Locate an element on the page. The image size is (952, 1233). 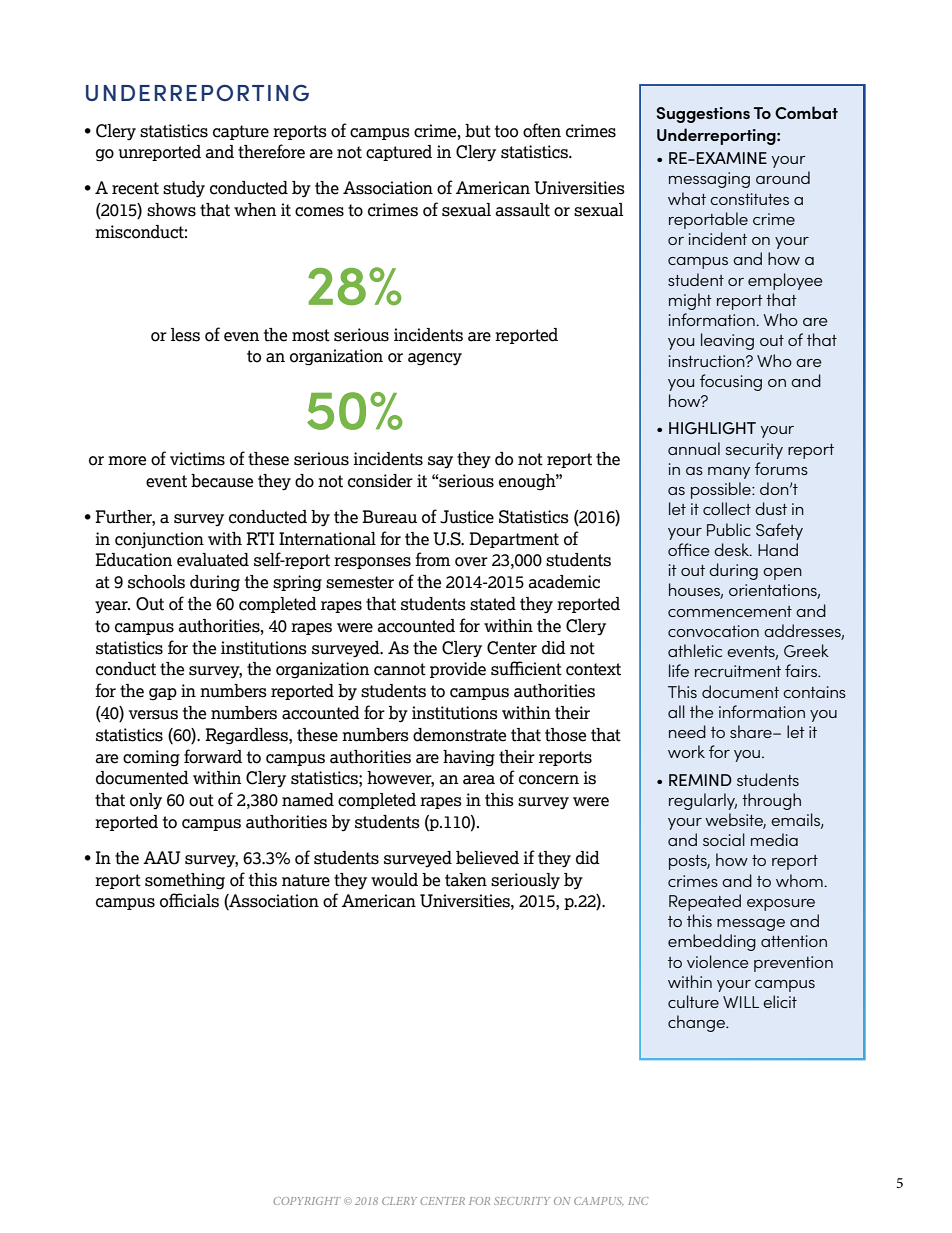
COPYRIGHT is located at coordinates (307, 1201).
